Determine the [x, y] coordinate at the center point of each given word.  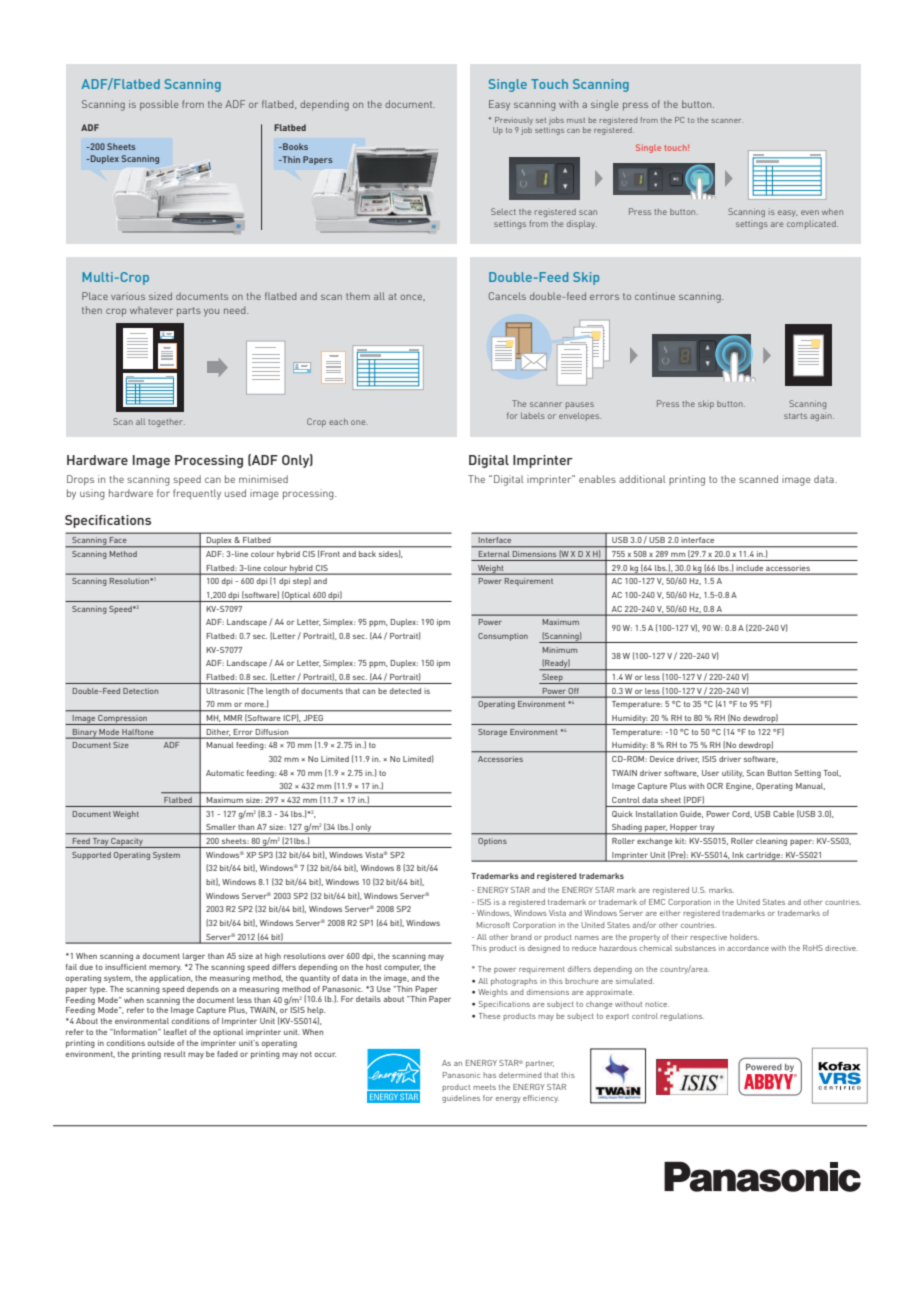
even [810, 212]
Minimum [560, 650]
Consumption [503, 637]
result [175, 1054]
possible [159, 105]
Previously [514, 121]
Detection [140, 691]
